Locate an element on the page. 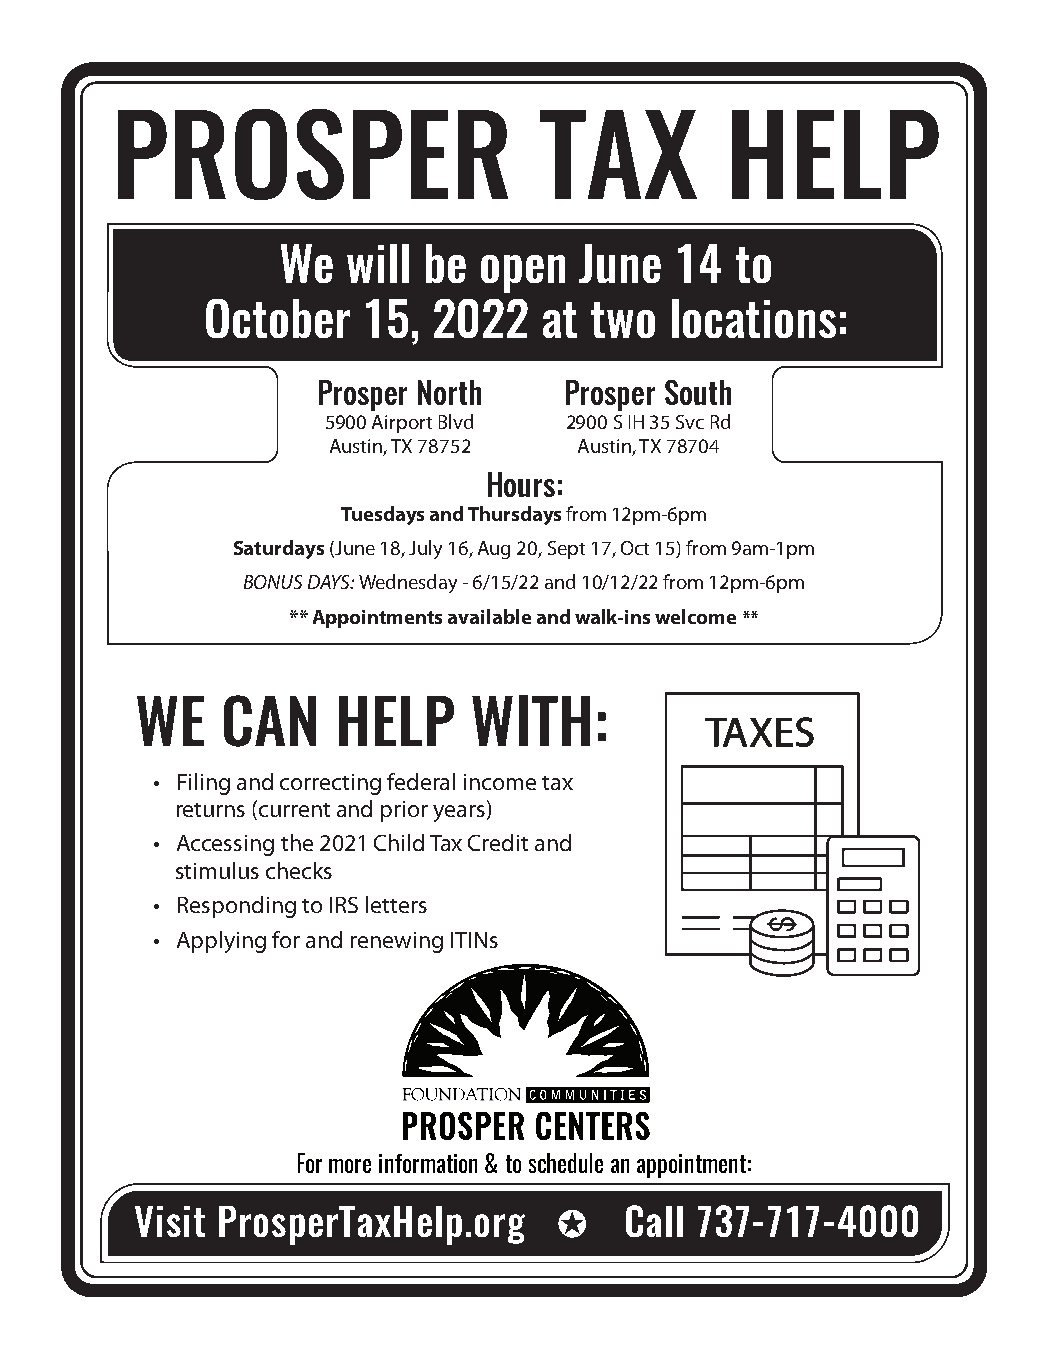  Call is located at coordinates (654, 1221).
